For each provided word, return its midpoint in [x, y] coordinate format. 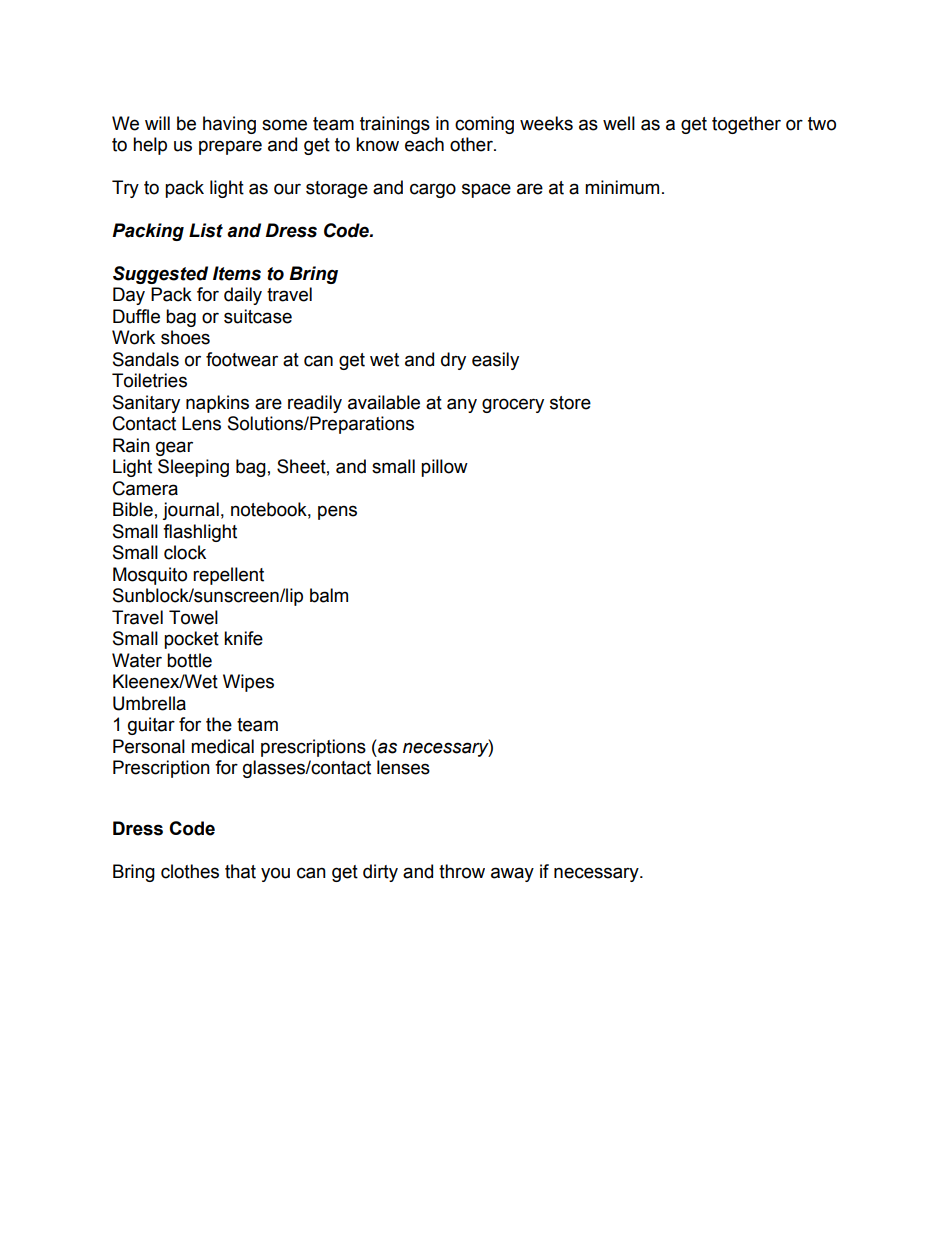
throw [462, 871]
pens [337, 512]
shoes [185, 337]
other [472, 144]
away [512, 874]
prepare [230, 147]
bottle [189, 660]
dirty [380, 873]
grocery [513, 405]
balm [329, 595]
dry [453, 361]
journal [190, 511]
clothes [190, 871]
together [746, 125]
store [570, 403]
